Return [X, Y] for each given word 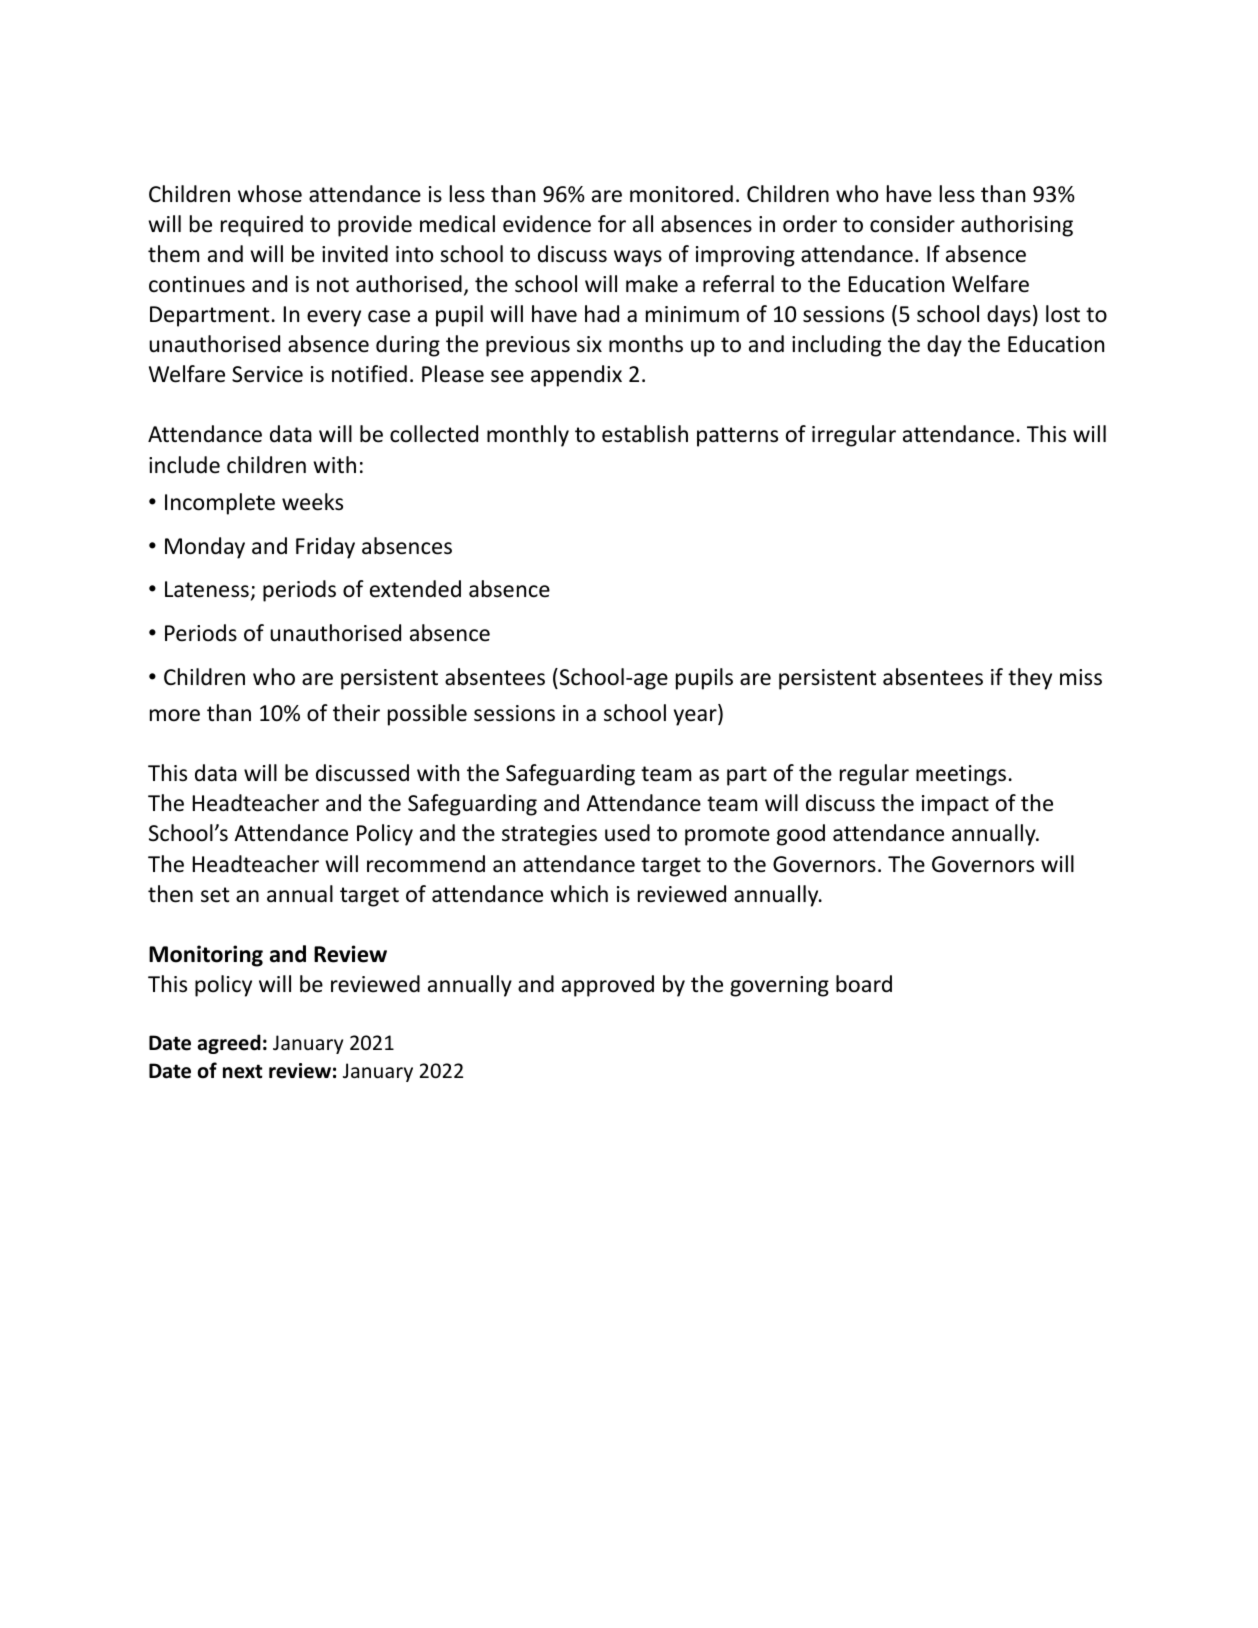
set [215, 895]
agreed [229, 1044]
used [627, 833]
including [836, 346]
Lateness [207, 589]
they [1030, 679]
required [262, 226]
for [612, 224]
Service [267, 374]
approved [608, 986]
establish [645, 434]
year [696, 717]
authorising [1017, 226]
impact [955, 805]
